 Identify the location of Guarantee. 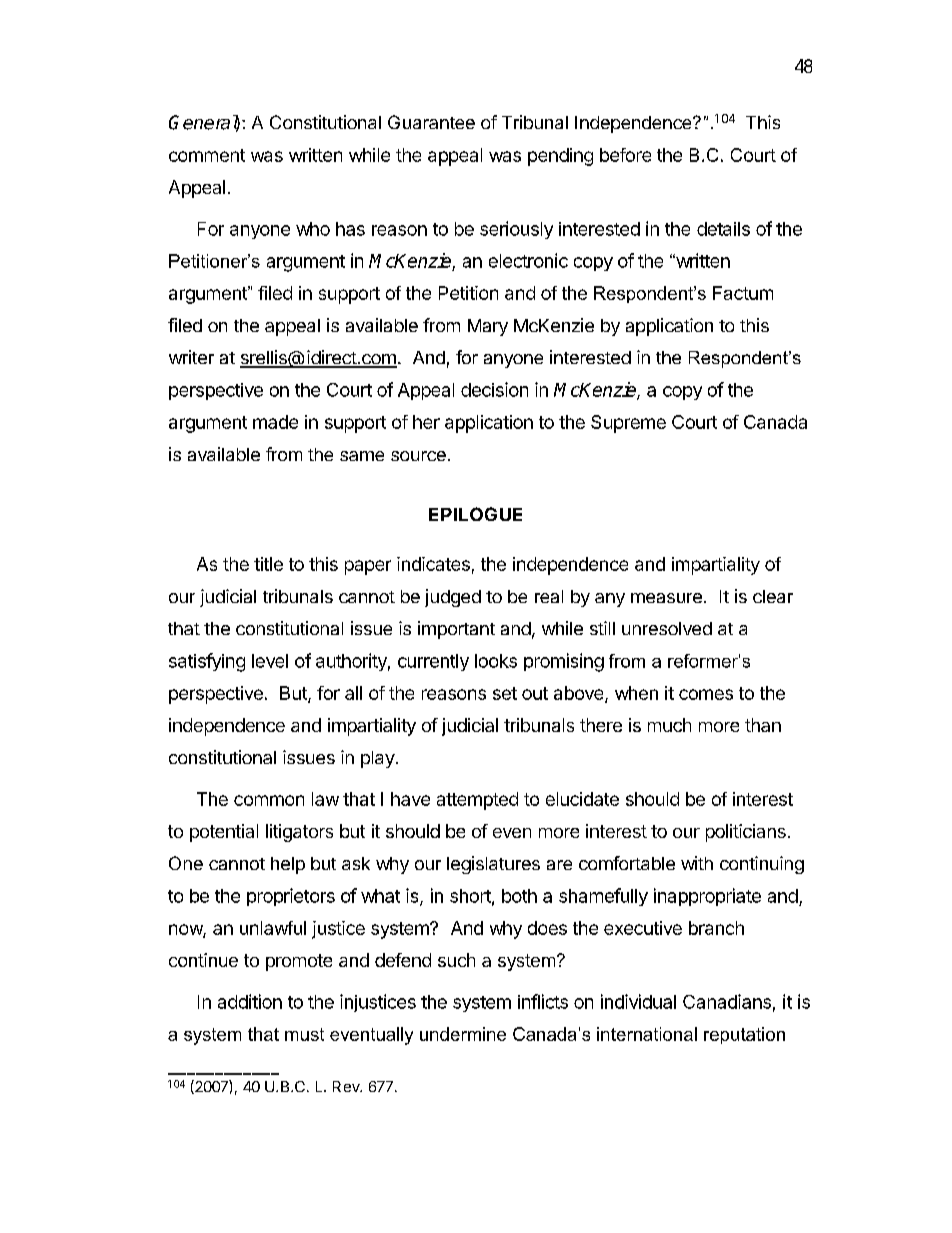
(431, 122).
